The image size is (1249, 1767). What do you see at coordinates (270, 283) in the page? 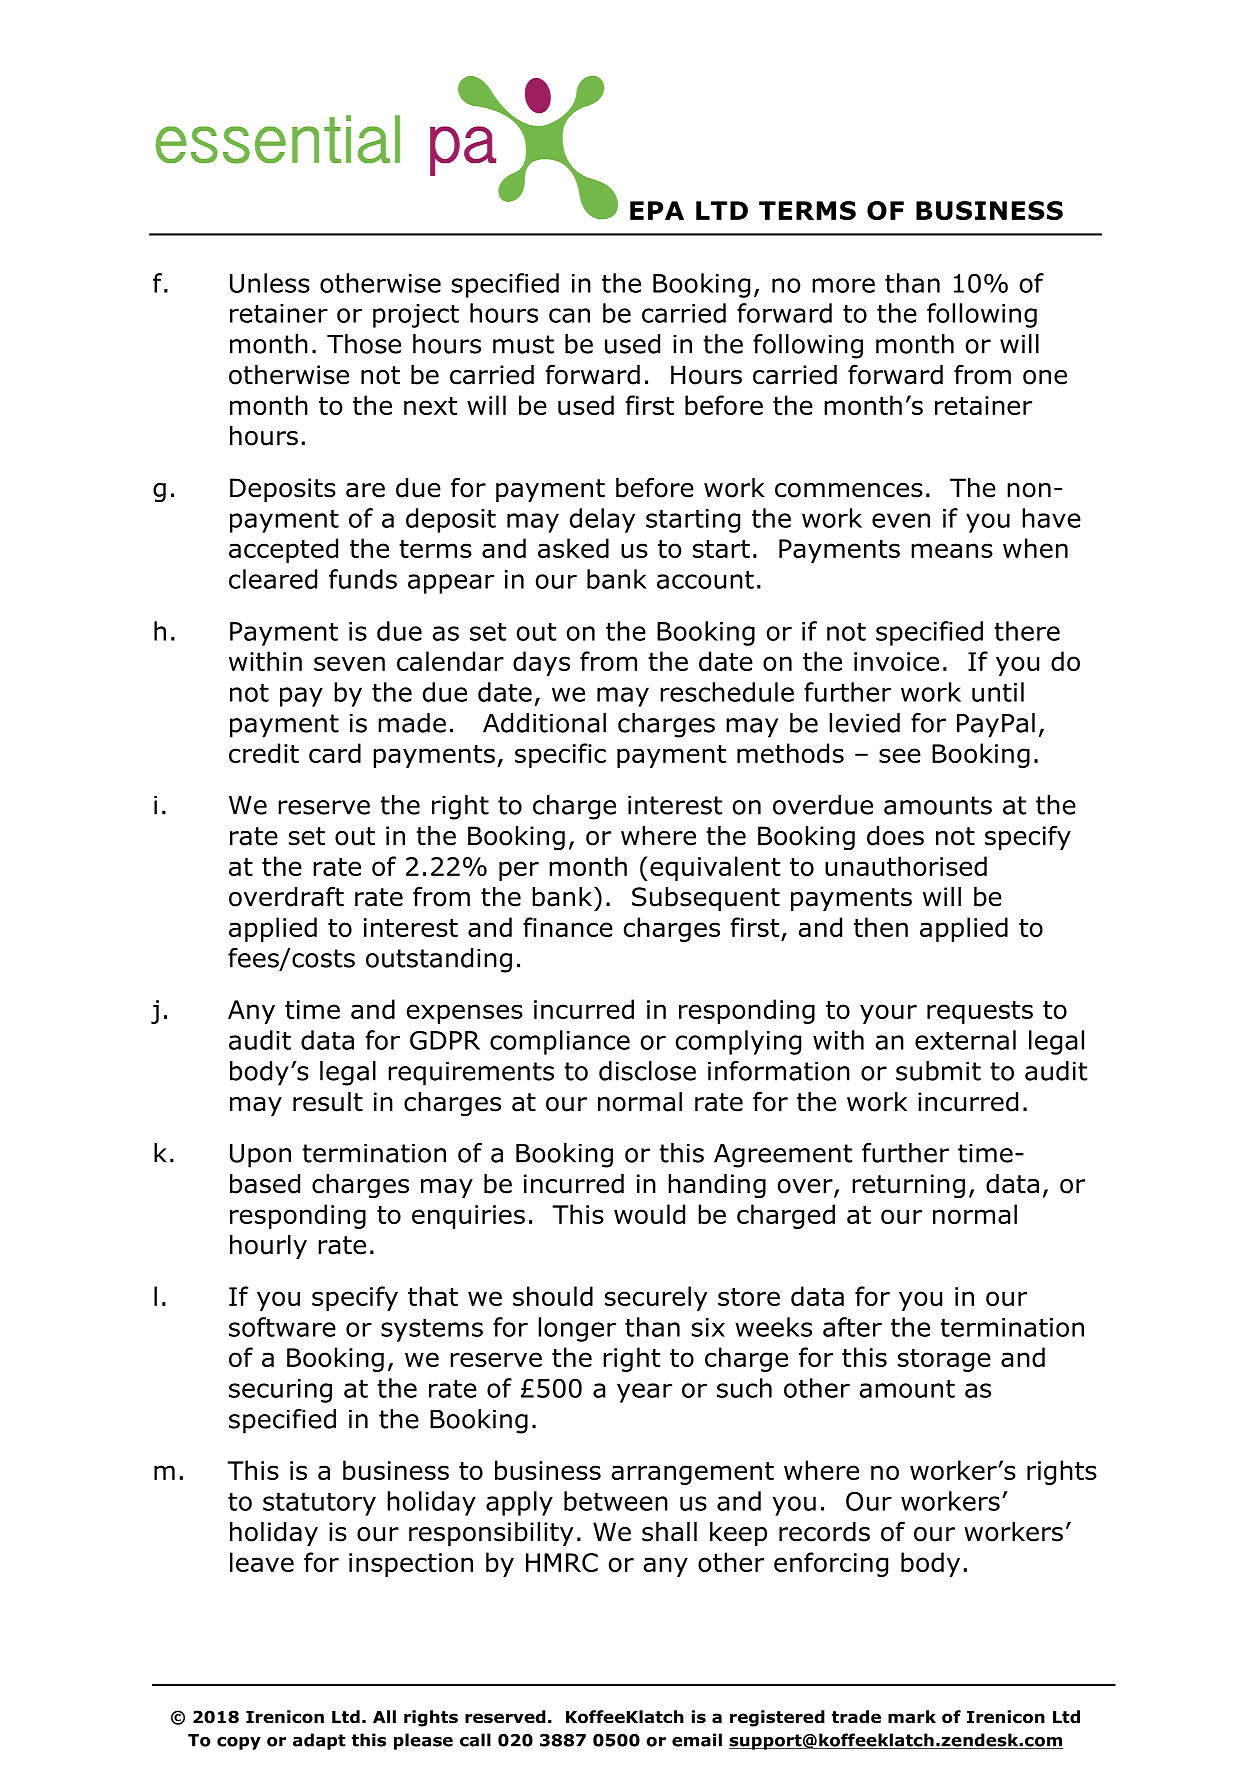
I see `Unless` at bounding box center [270, 283].
